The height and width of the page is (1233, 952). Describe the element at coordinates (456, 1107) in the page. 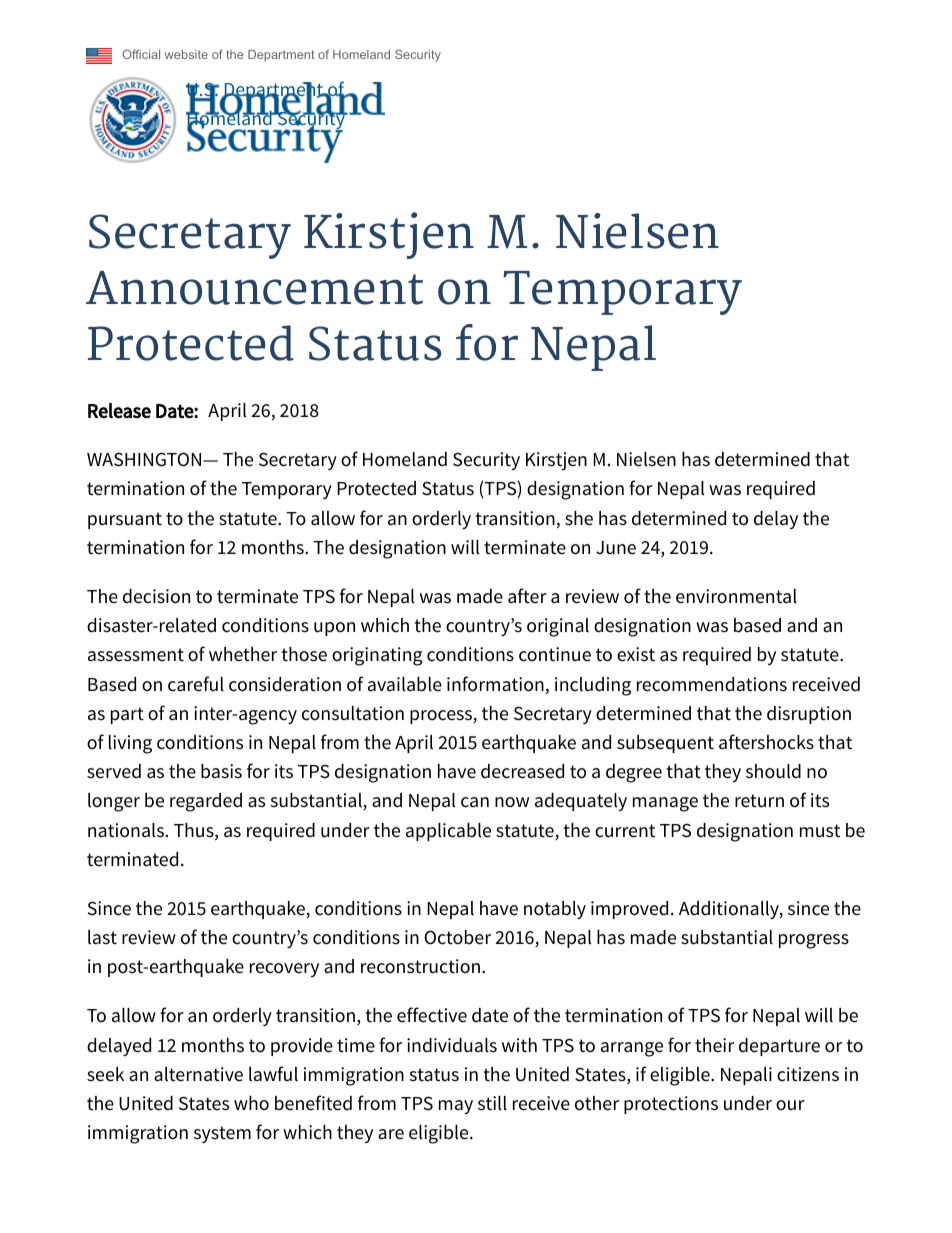

I see `may` at that location.
